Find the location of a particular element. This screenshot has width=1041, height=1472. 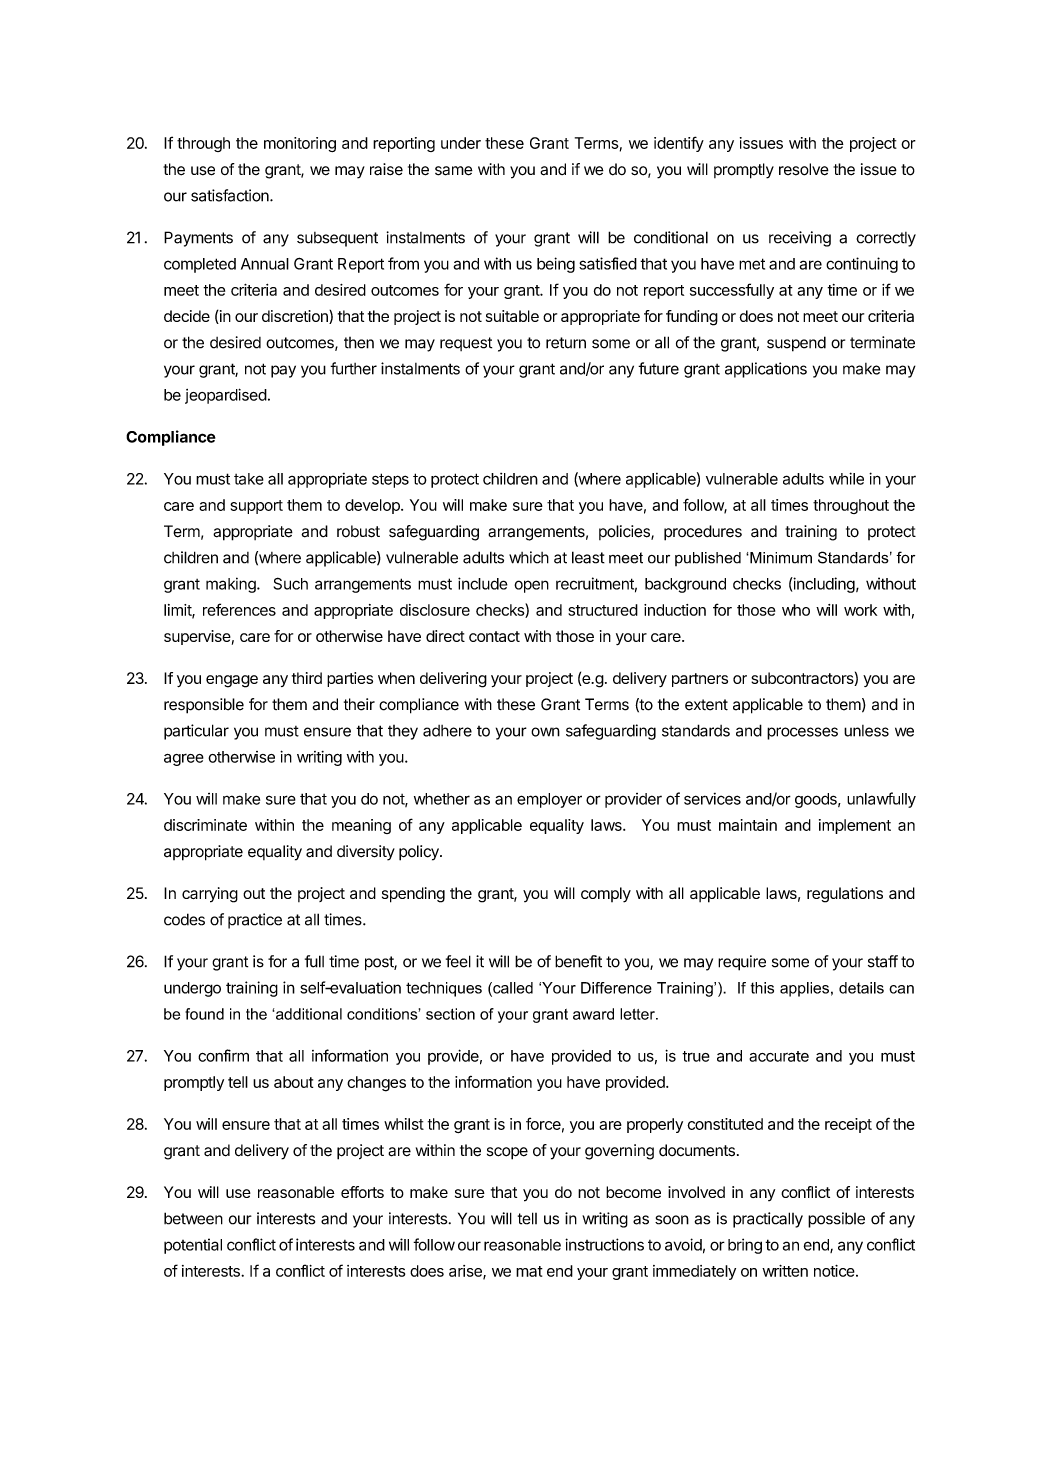

own is located at coordinates (545, 732).
